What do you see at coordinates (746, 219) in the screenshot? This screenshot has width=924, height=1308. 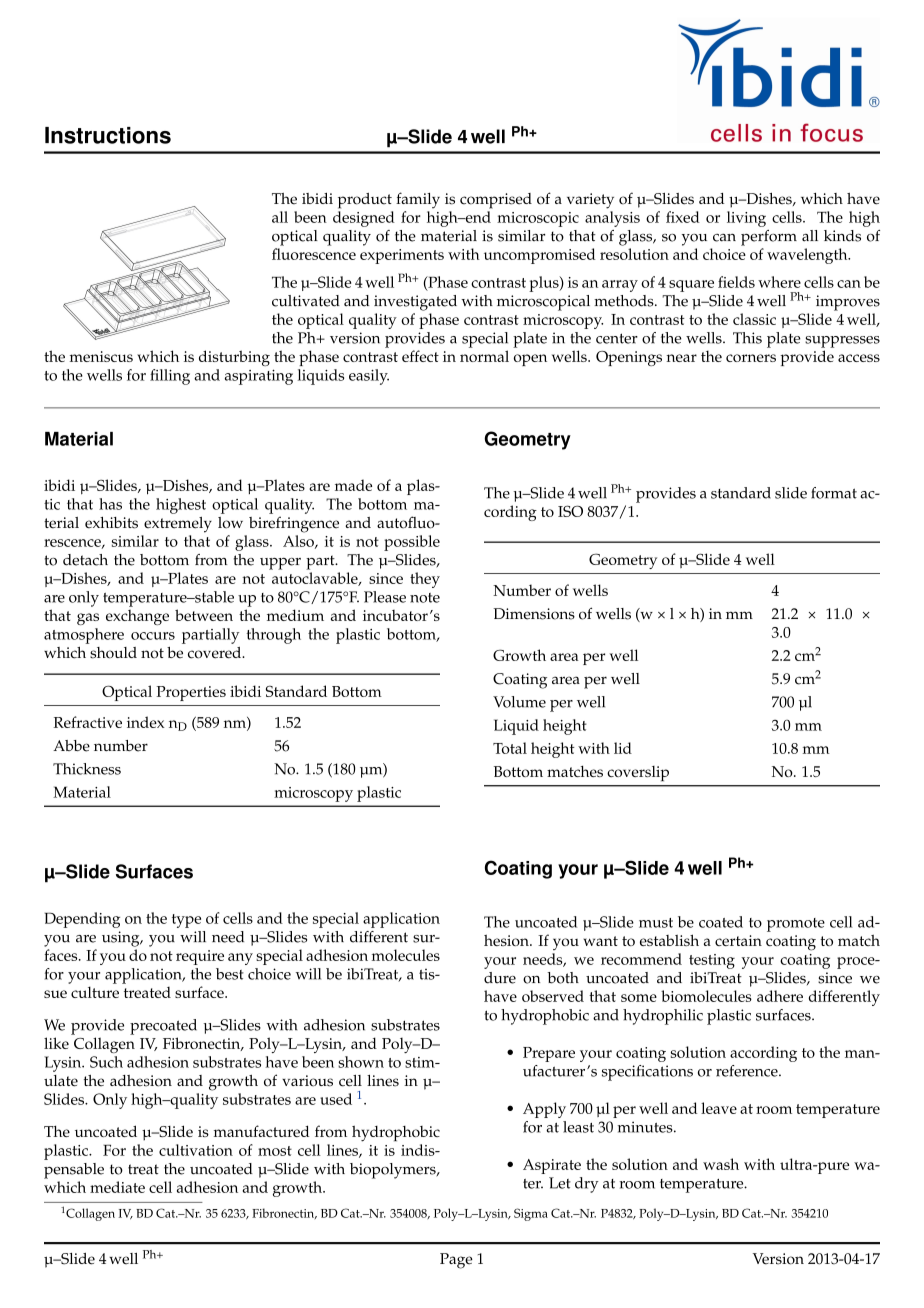 I see `living` at bounding box center [746, 219].
